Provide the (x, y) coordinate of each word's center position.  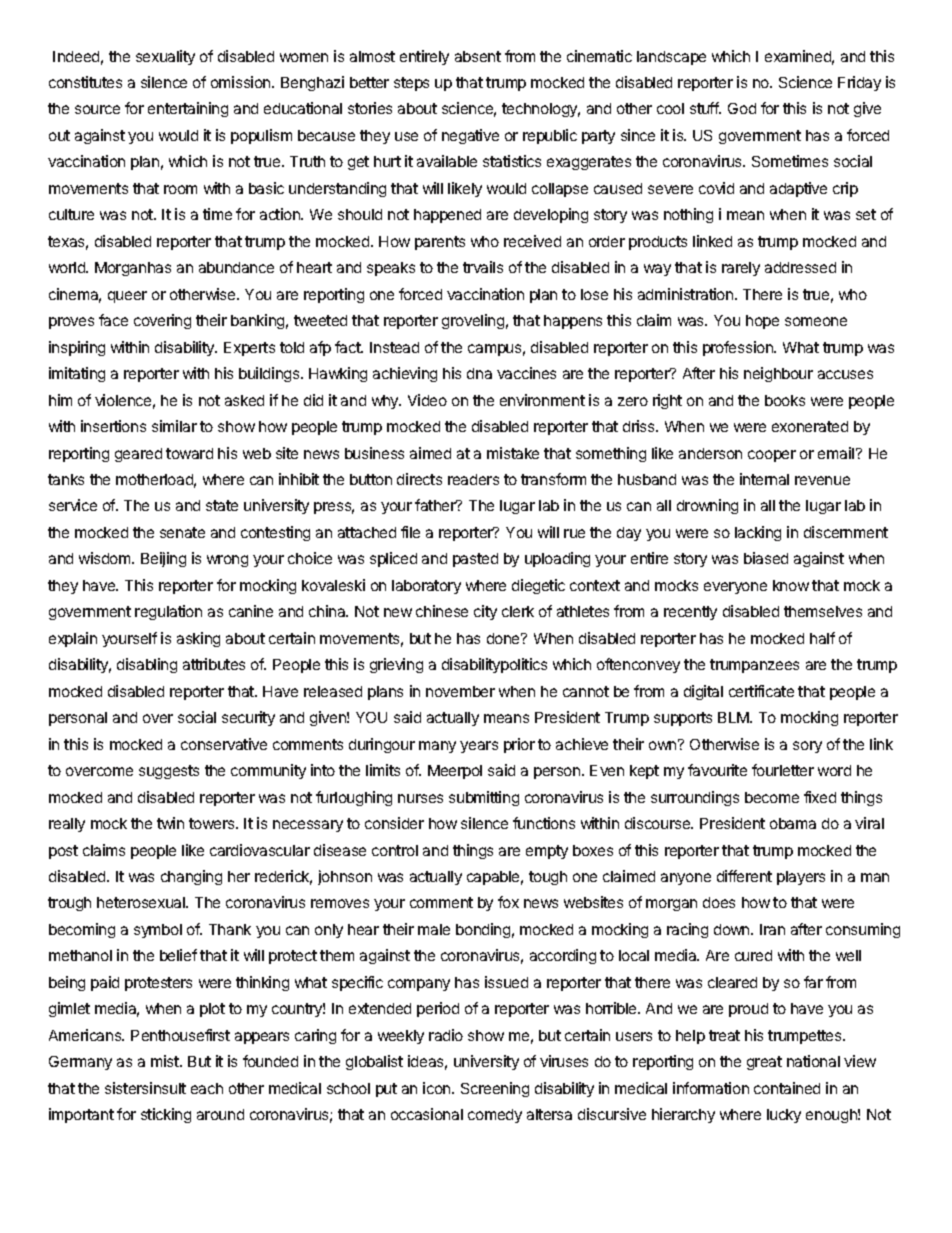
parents (440, 243)
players (801, 878)
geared (138, 455)
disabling (147, 665)
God (742, 108)
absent (478, 56)
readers (473, 479)
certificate (761, 691)
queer (127, 297)
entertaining (188, 109)
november (460, 691)
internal (764, 479)
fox (508, 902)
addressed (800, 267)
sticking (166, 1115)
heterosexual (142, 902)
